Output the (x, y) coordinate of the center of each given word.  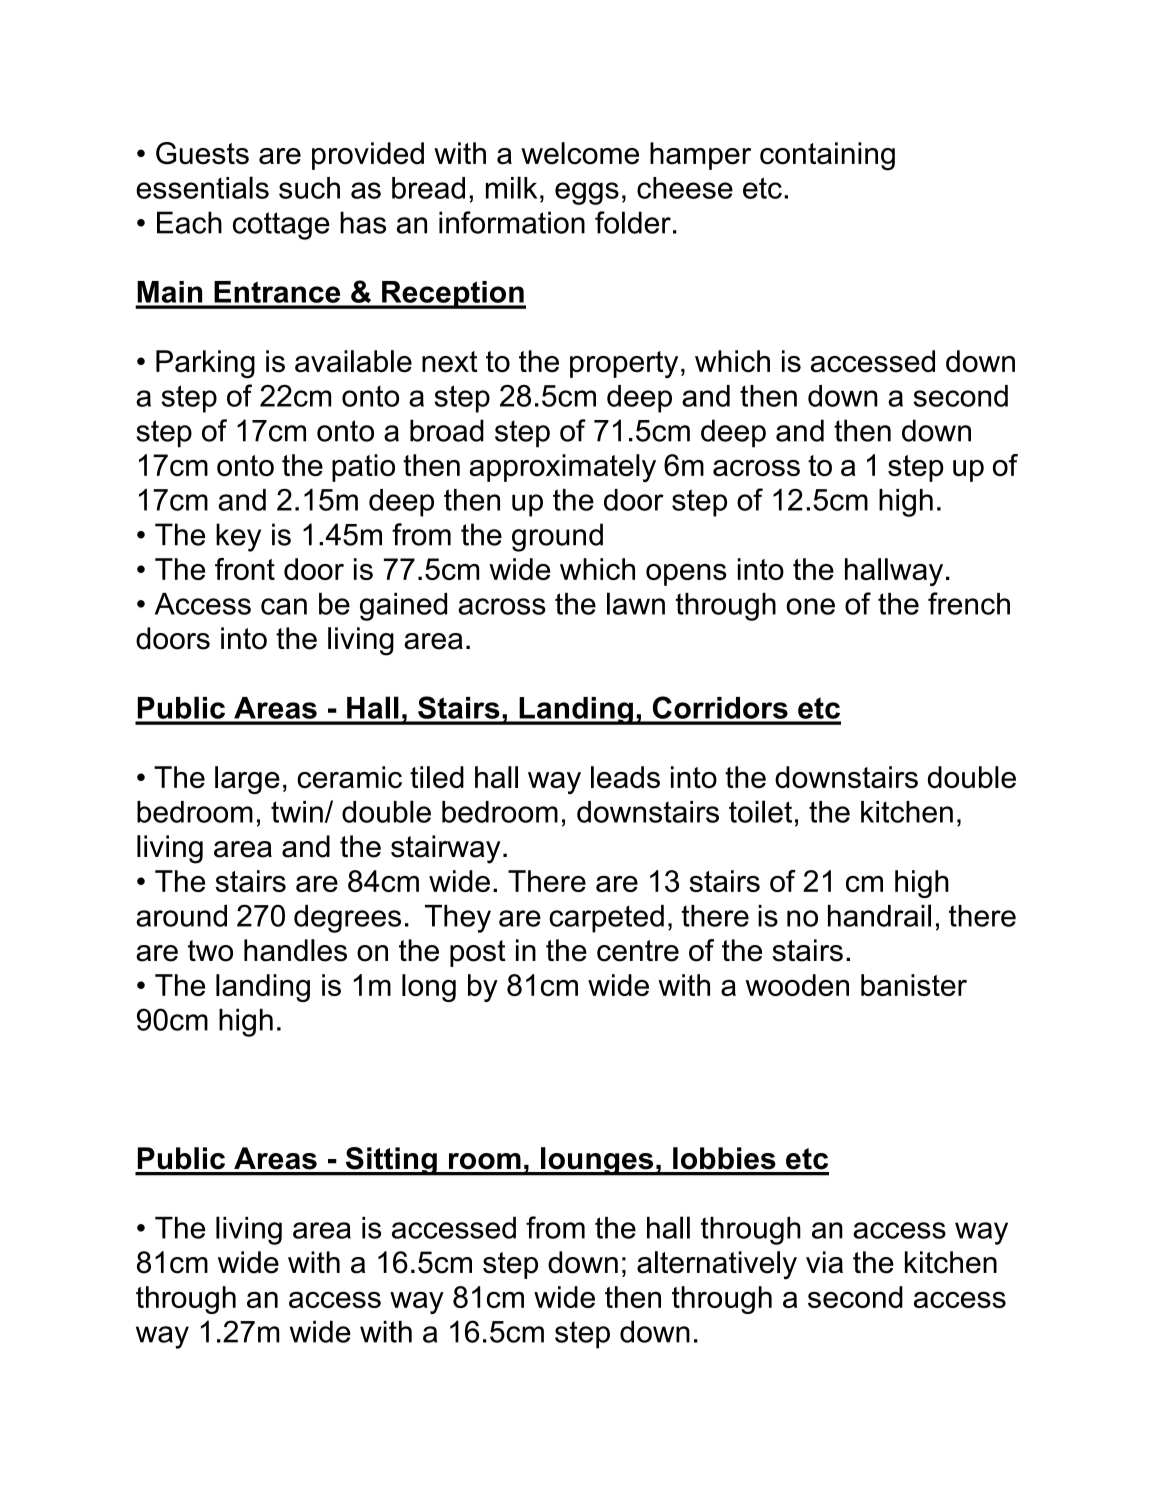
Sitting (391, 1161)
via (824, 1262)
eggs (587, 193)
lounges (597, 1161)
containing (827, 156)
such (309, 188)
